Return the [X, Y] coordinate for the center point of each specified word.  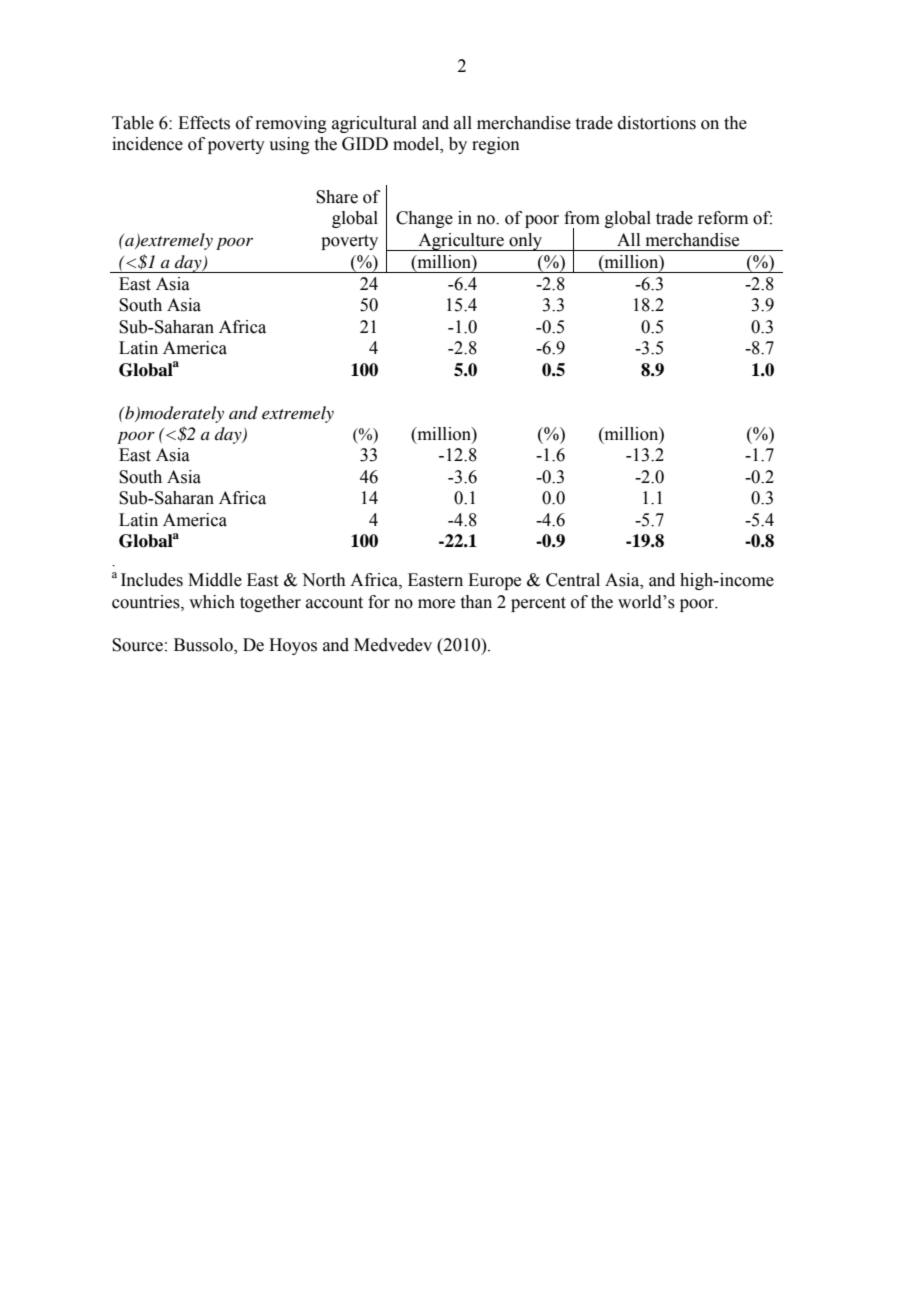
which [212, 602]
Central [573, 580]
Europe [494, 581]
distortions [657, 123]
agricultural [374, 124]
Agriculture [461, 242]
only [526, 242]
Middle [215, 580]
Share [337, 197]
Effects [204, 123]
